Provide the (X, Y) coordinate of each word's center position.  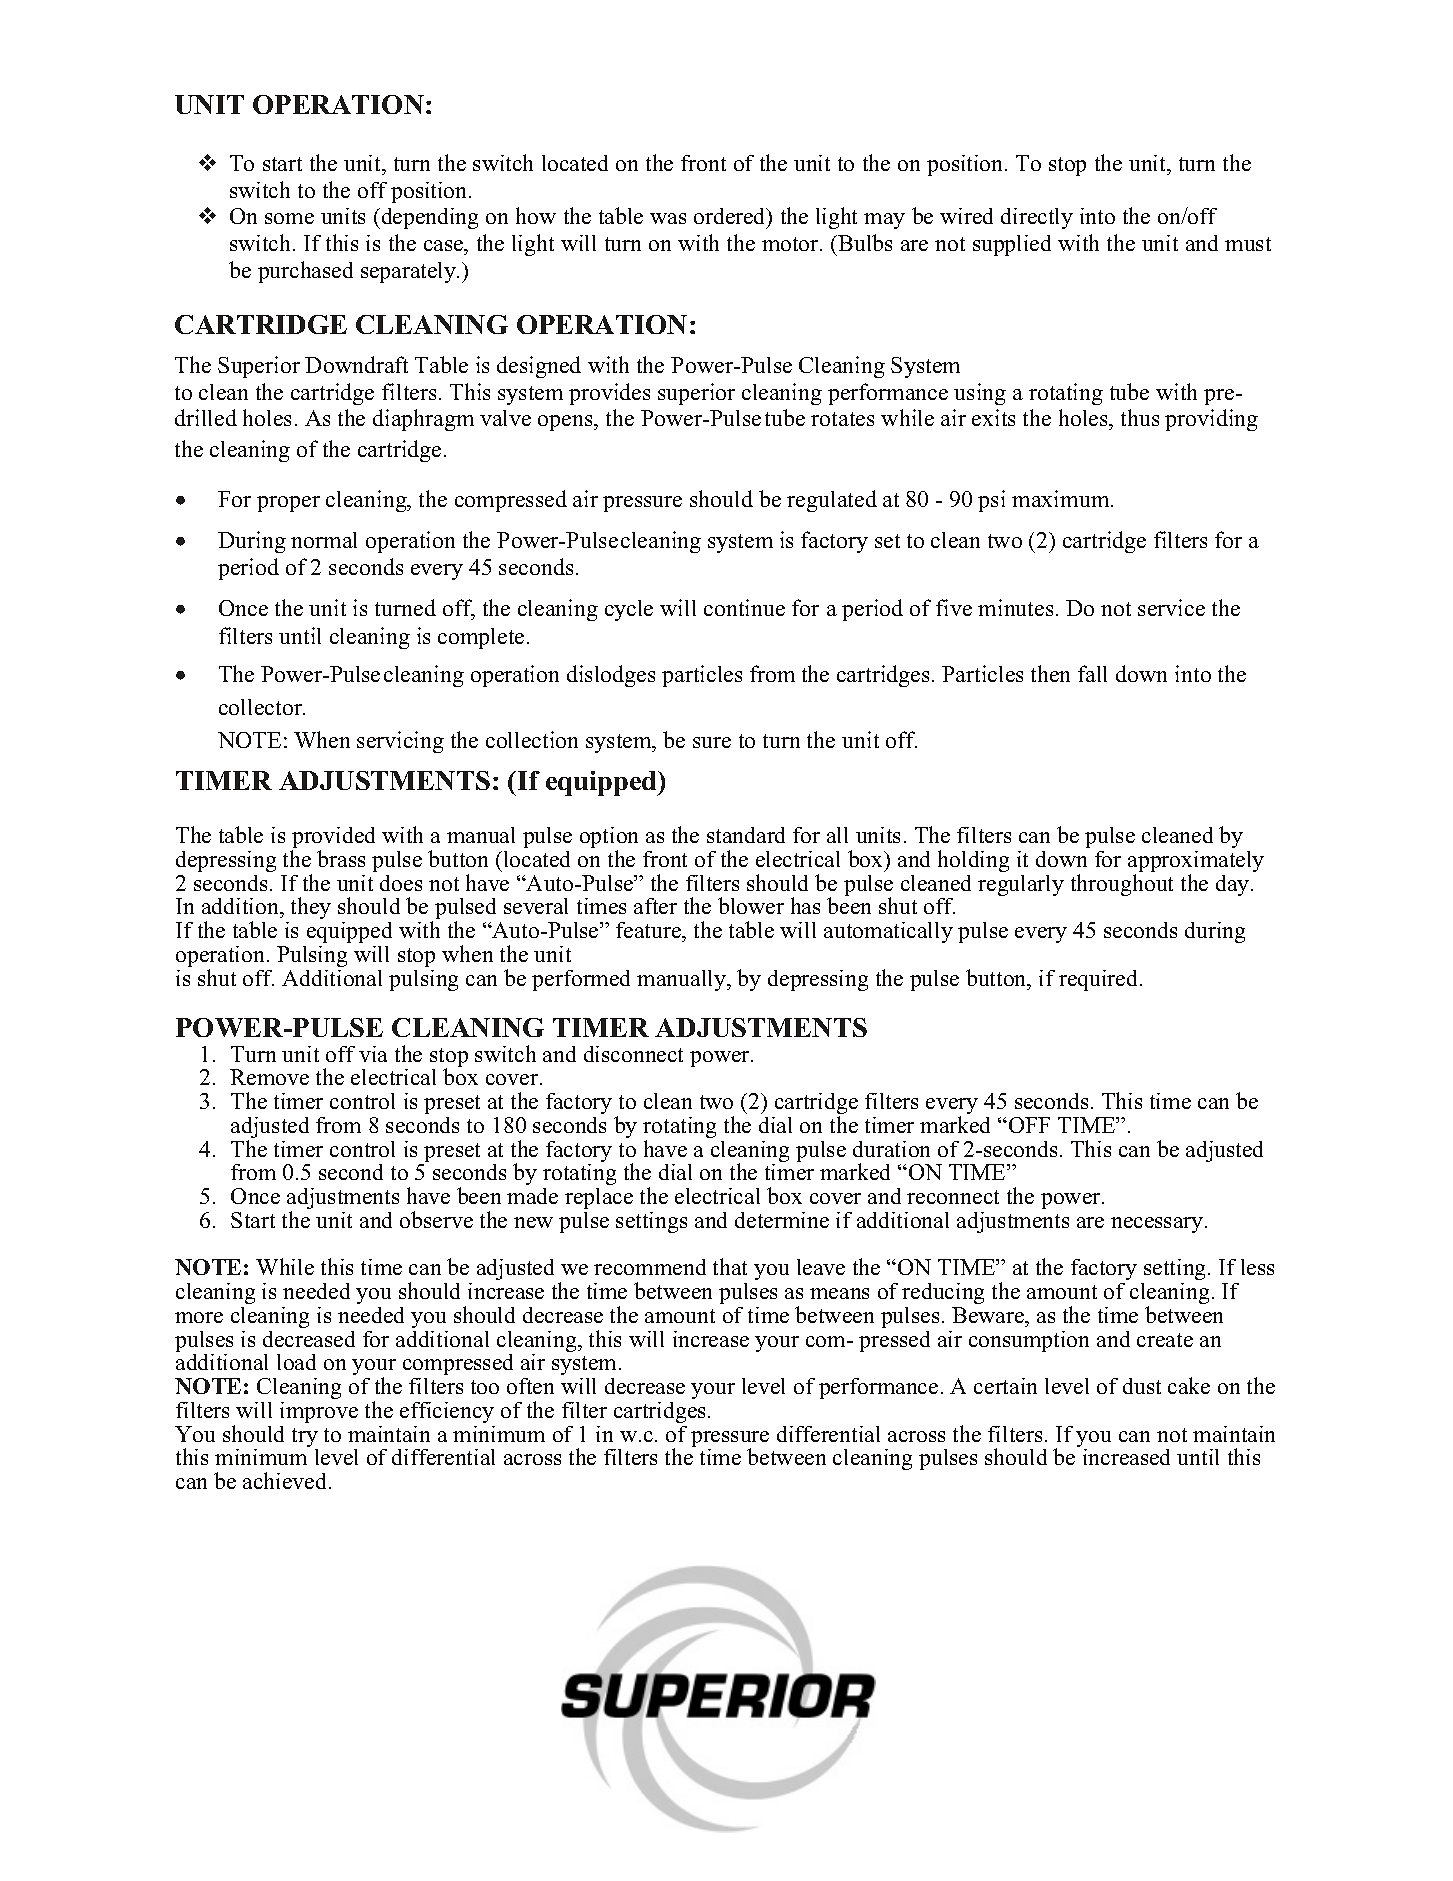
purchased (305, 272)
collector (262, 707)
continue (744, 607)
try (305, 1439)
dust (1142, 1386)
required (1100, 980)
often (530, 1386)
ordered (731, 218)
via (373, 1054)
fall (1092, 673)
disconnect (633, 1054)
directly (1037, 218)
